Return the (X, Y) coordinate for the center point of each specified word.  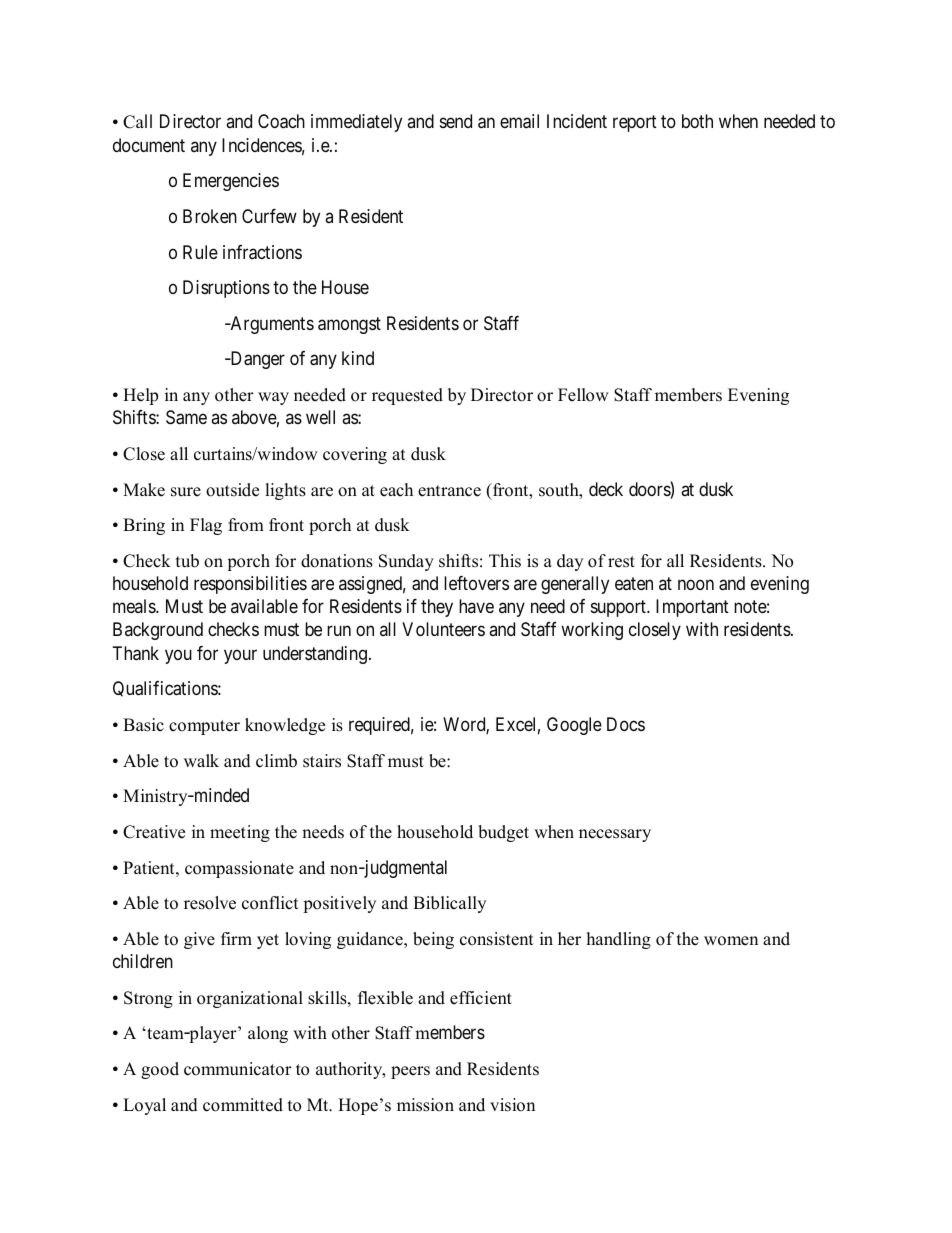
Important (692, 608)
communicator (238, 1069)
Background (158, 631)
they (437, 608)
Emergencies (231, 182)
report (635, 124)
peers (410, 1072)
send (456, 121)
